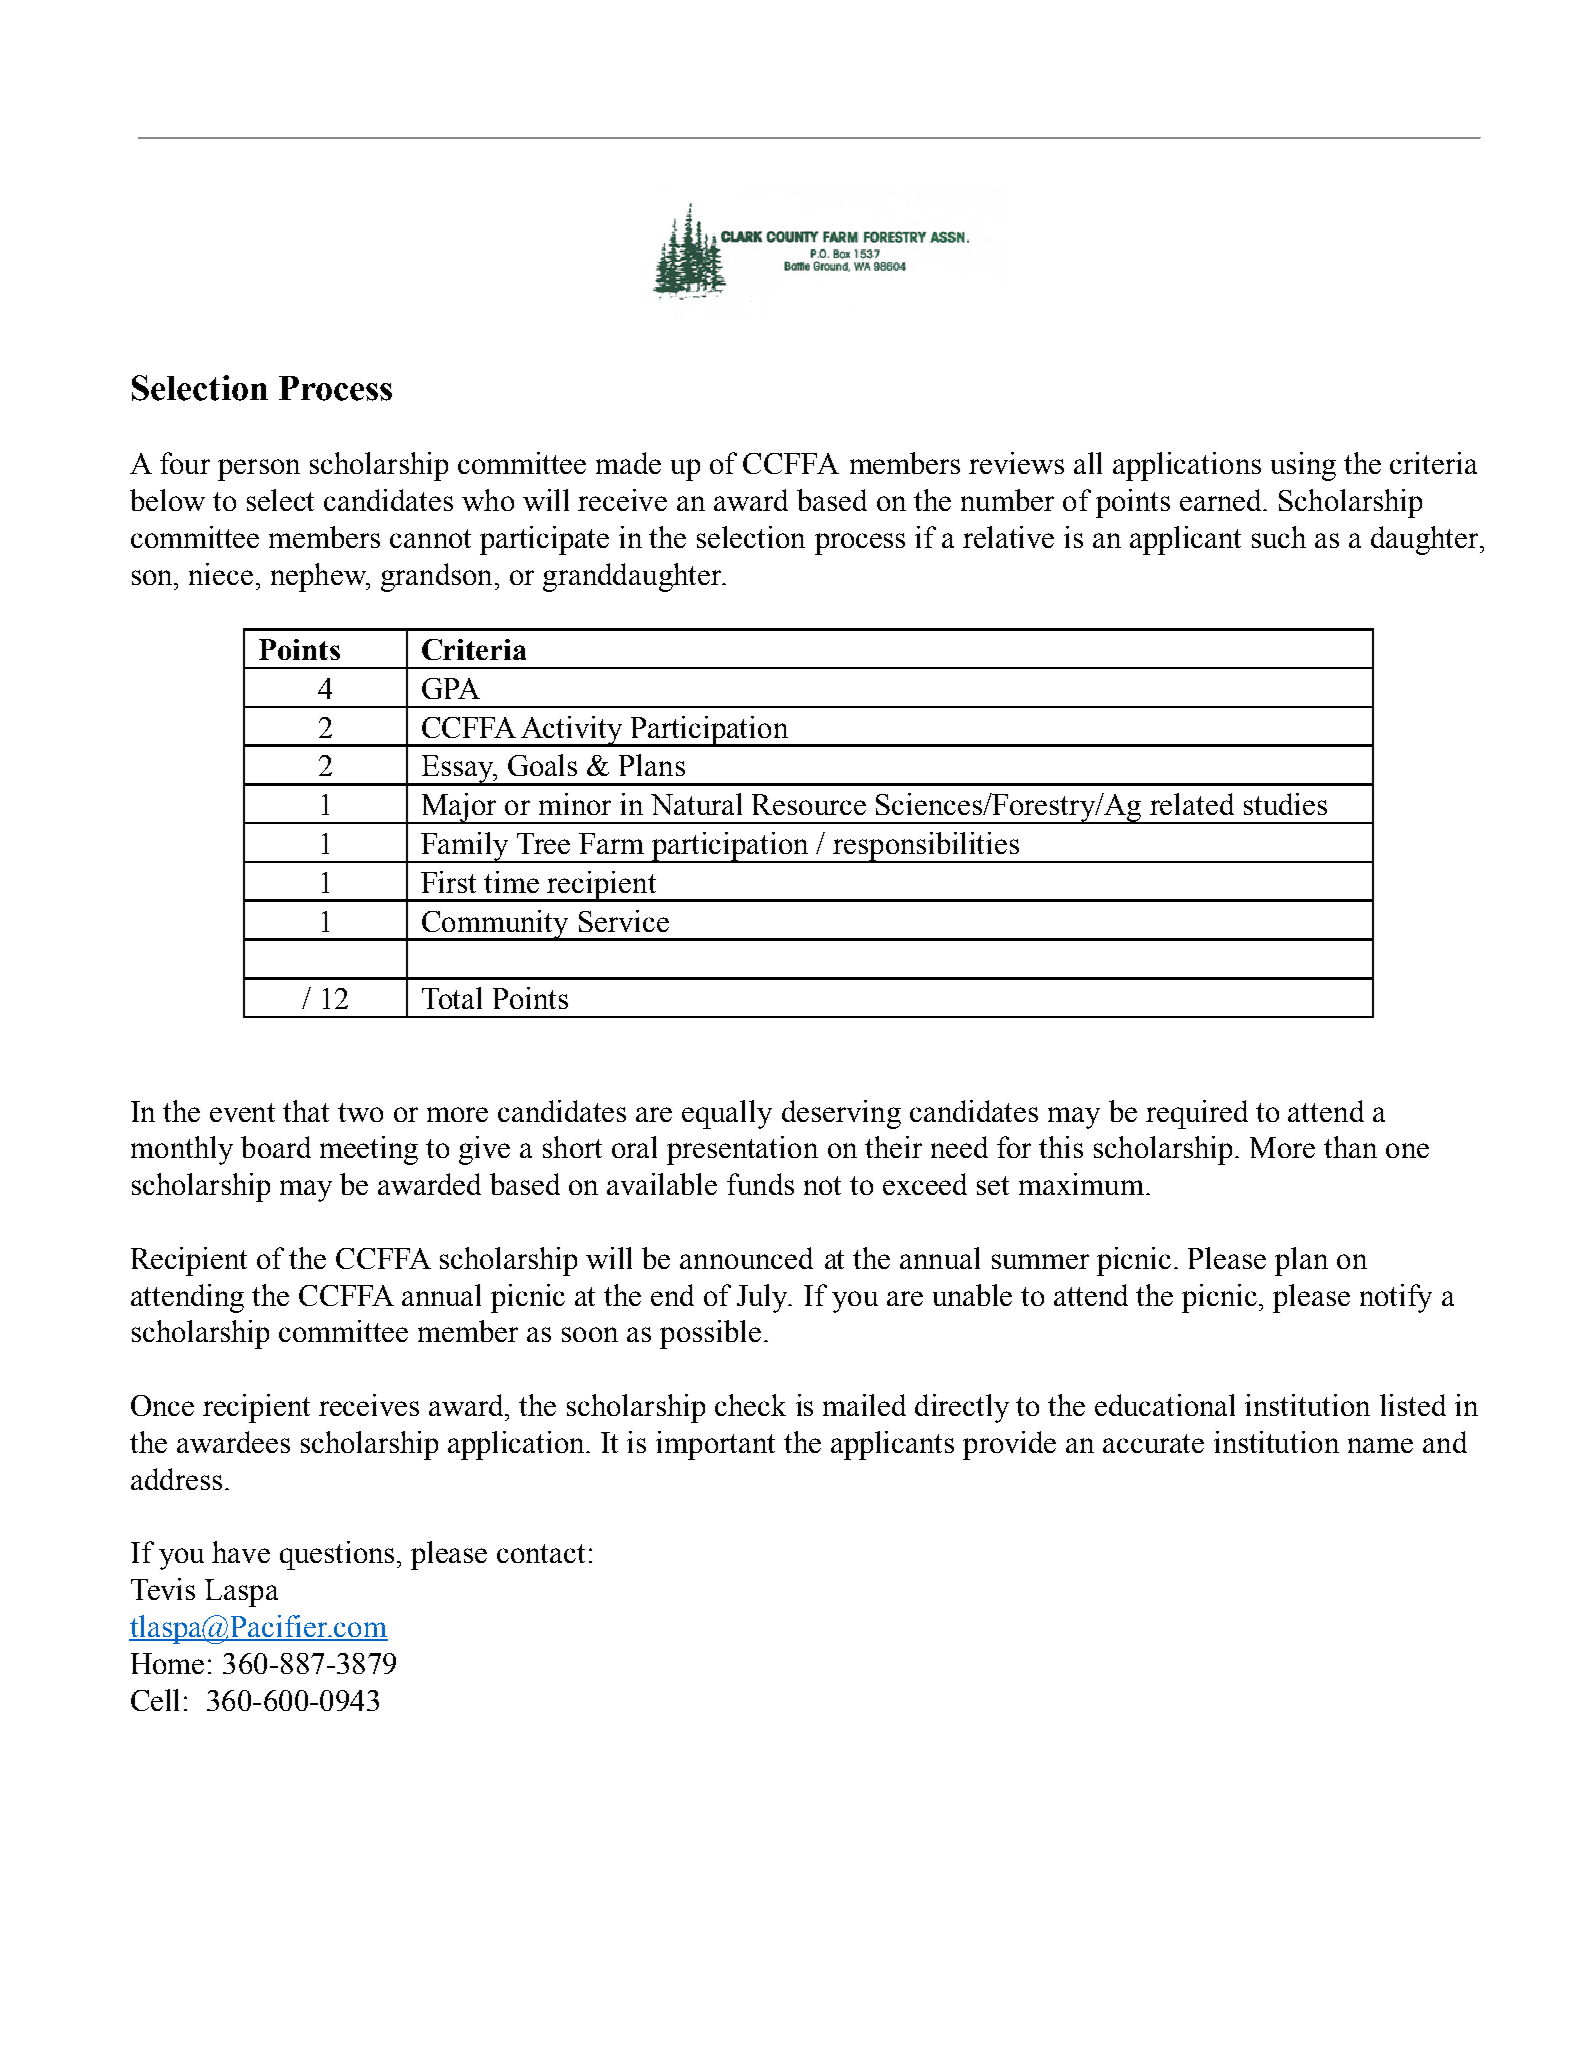  I want to click on educational, so click(1165, 1405).
